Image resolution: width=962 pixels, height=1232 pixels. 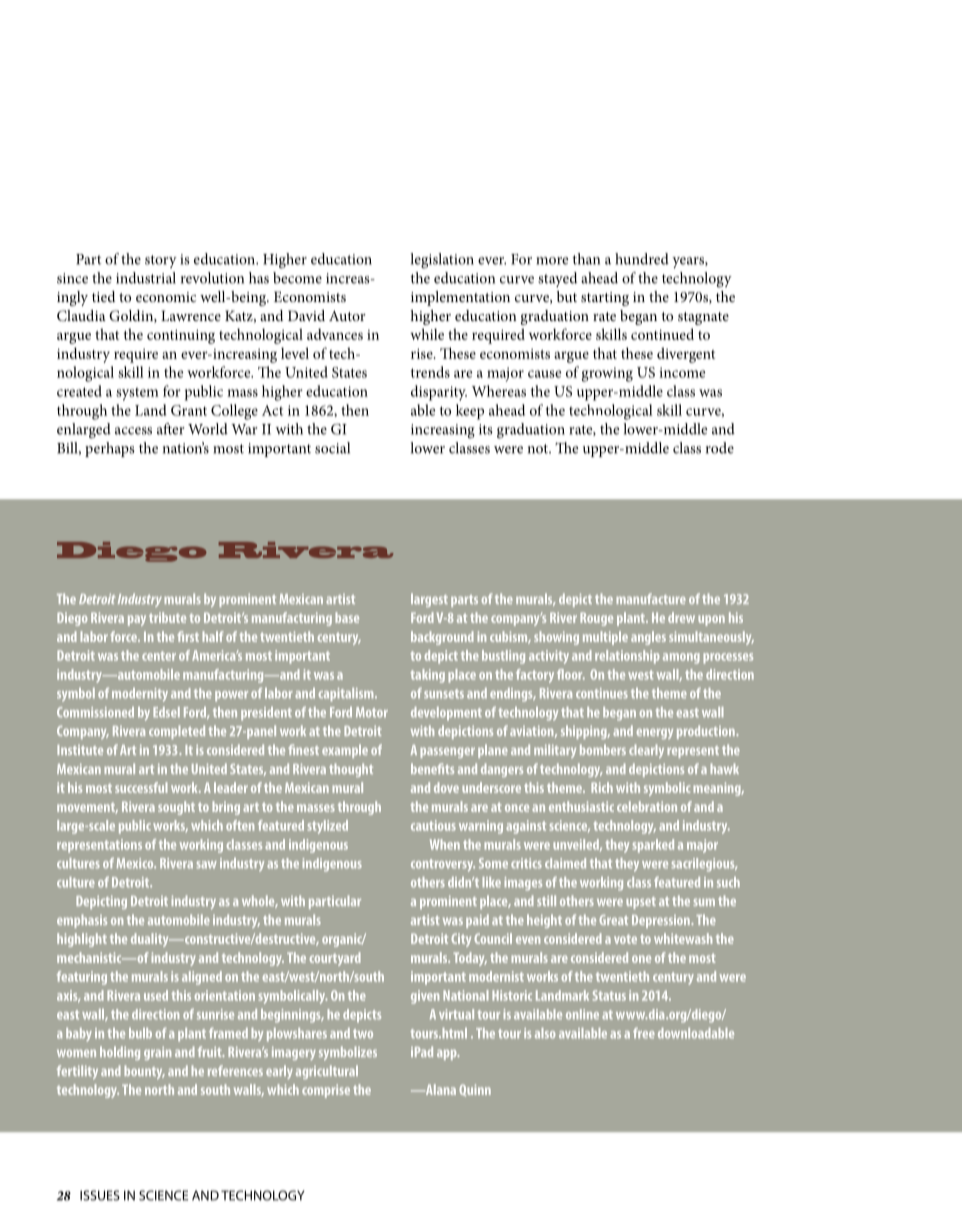 What do you see at coordinates (442, 261) in the document?
I see `legislation` at bounding box center [442, 261].
